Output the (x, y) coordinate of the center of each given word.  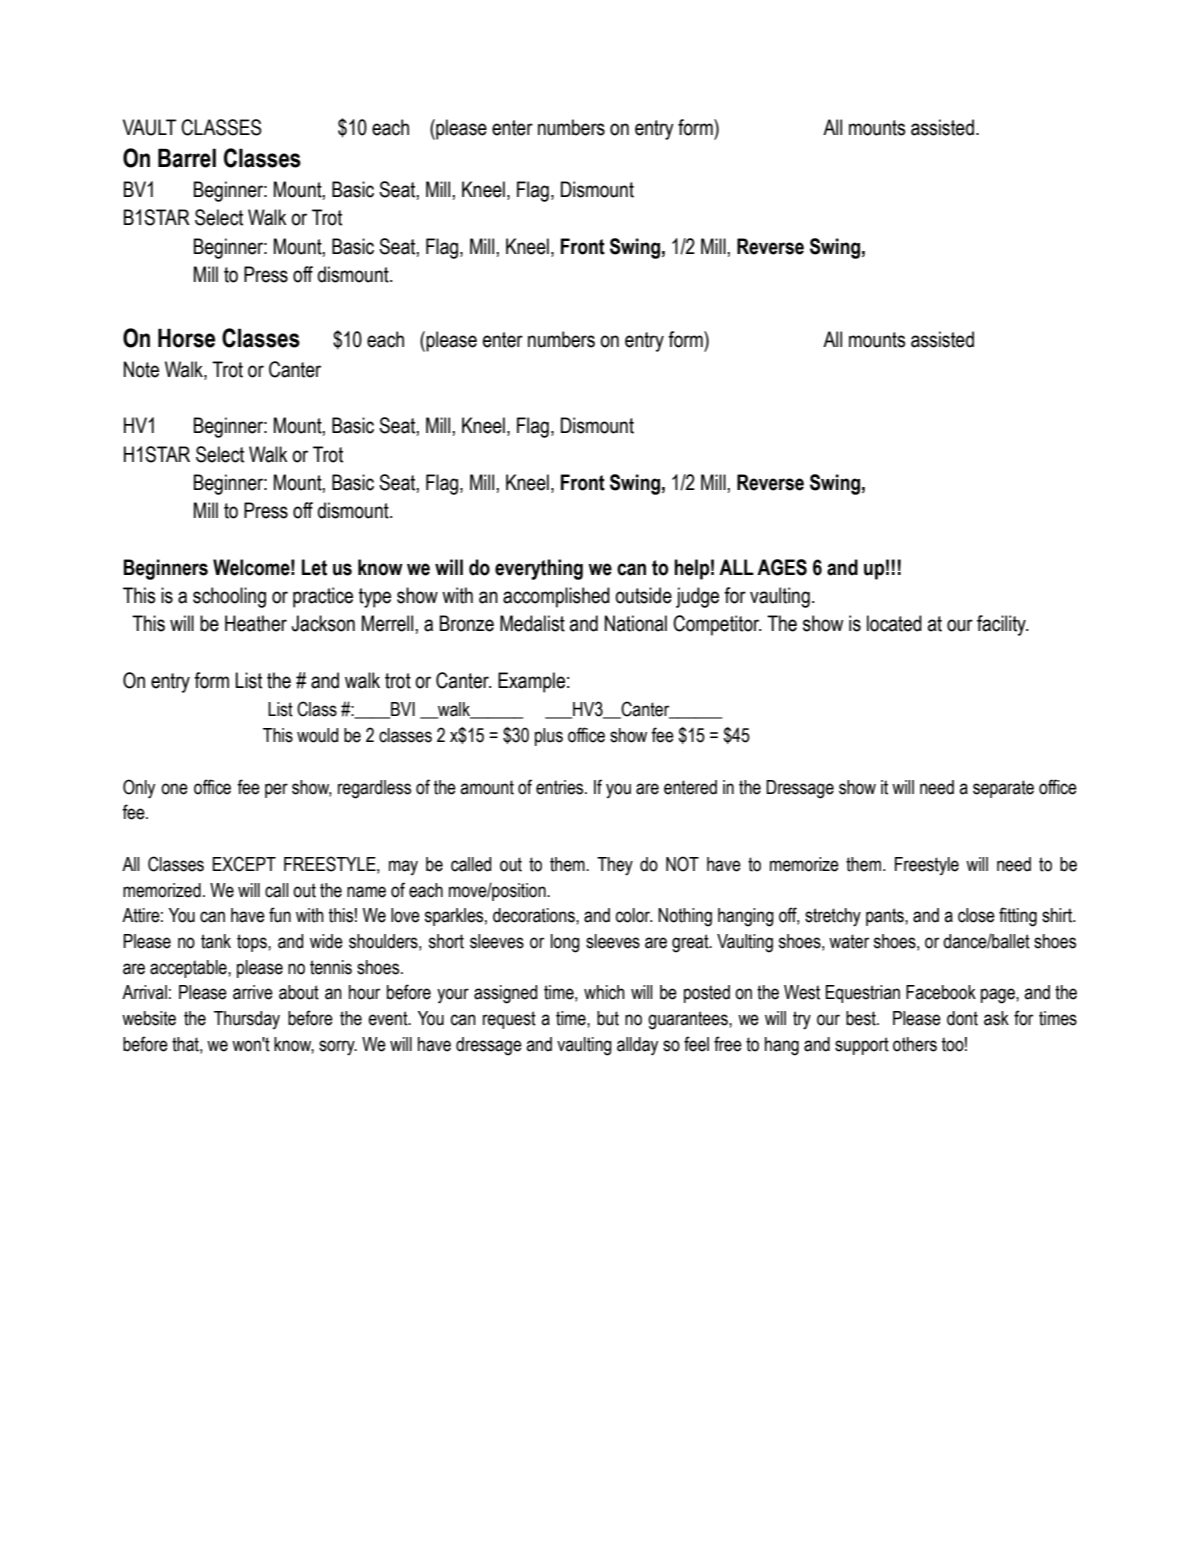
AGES (782, 567)
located (894, 623)
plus (549, 737)
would (317, 735)
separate (1003, 789)
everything (539, 569)
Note (141, 369)
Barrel (187, 158)
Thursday (247, 1020)
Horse (186, 338)
